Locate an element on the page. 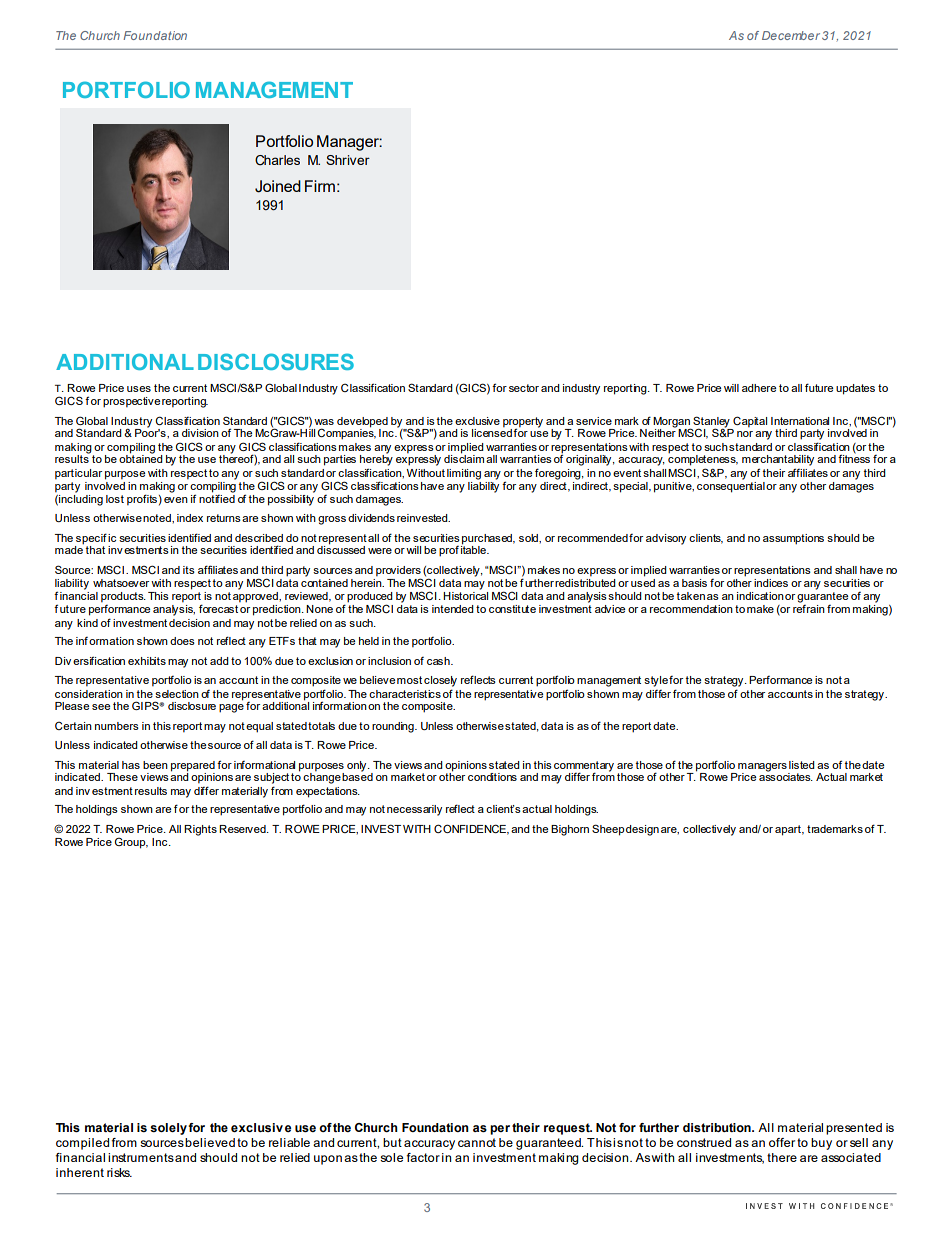 Image resolution: width=952 pixels, height=1233 pixels. instruments is located at coordinates (141, 1157).
